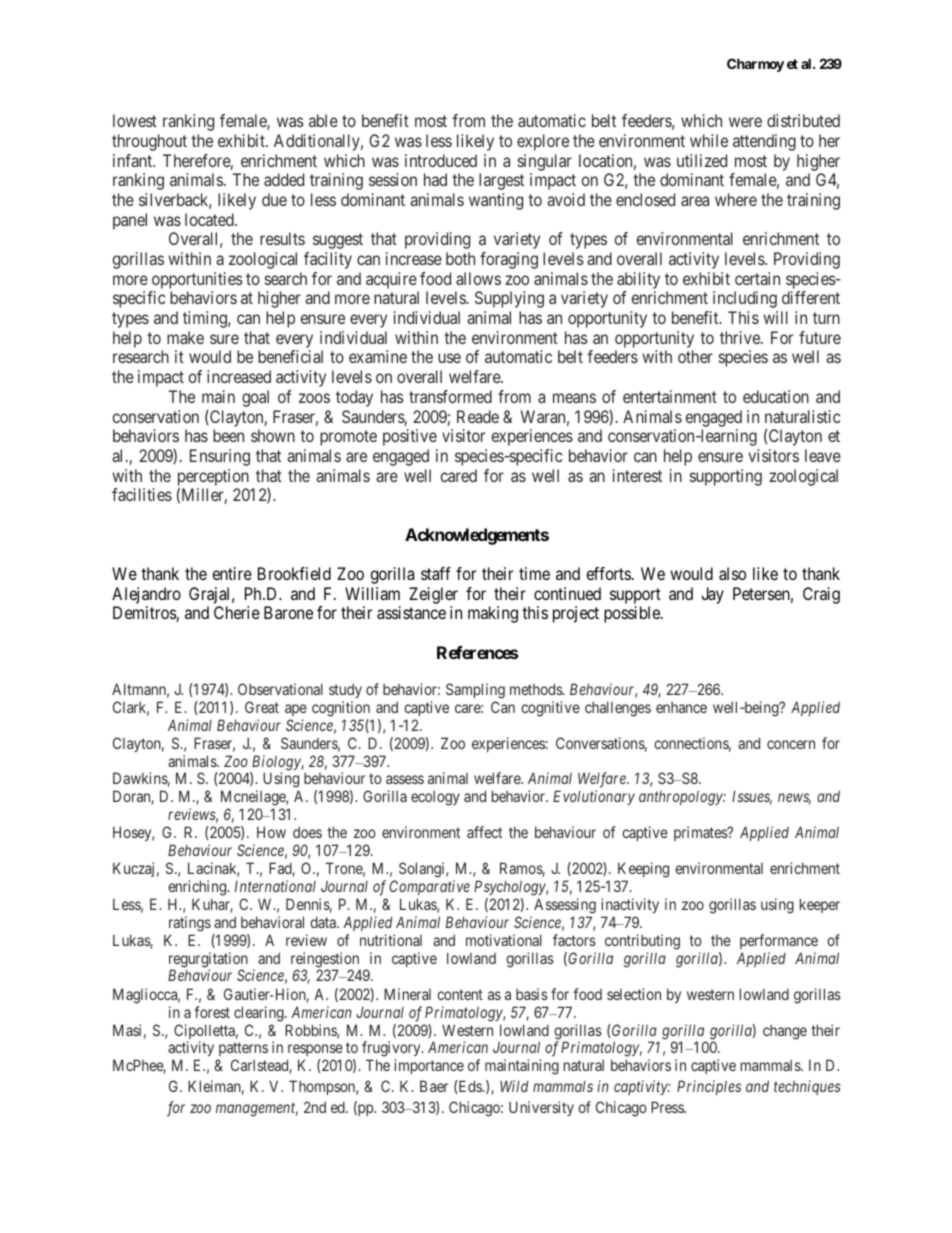 The image size is (952, 1233). What do you see at coordinates (764, 142) in the screenshot?
I see `attending` at bounding box center [764, 142].
